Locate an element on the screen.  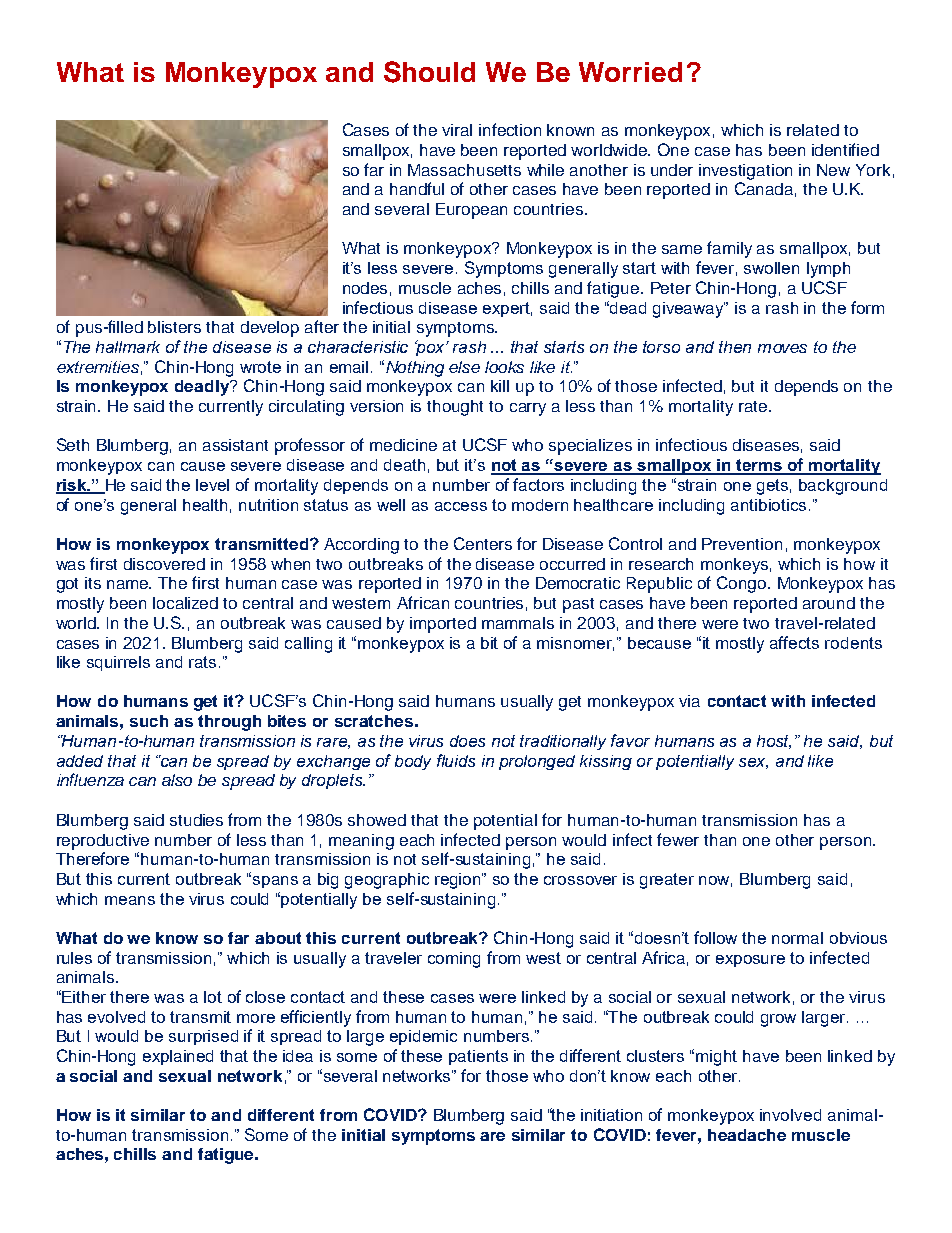
imported is located at coordinates (443, 625).
